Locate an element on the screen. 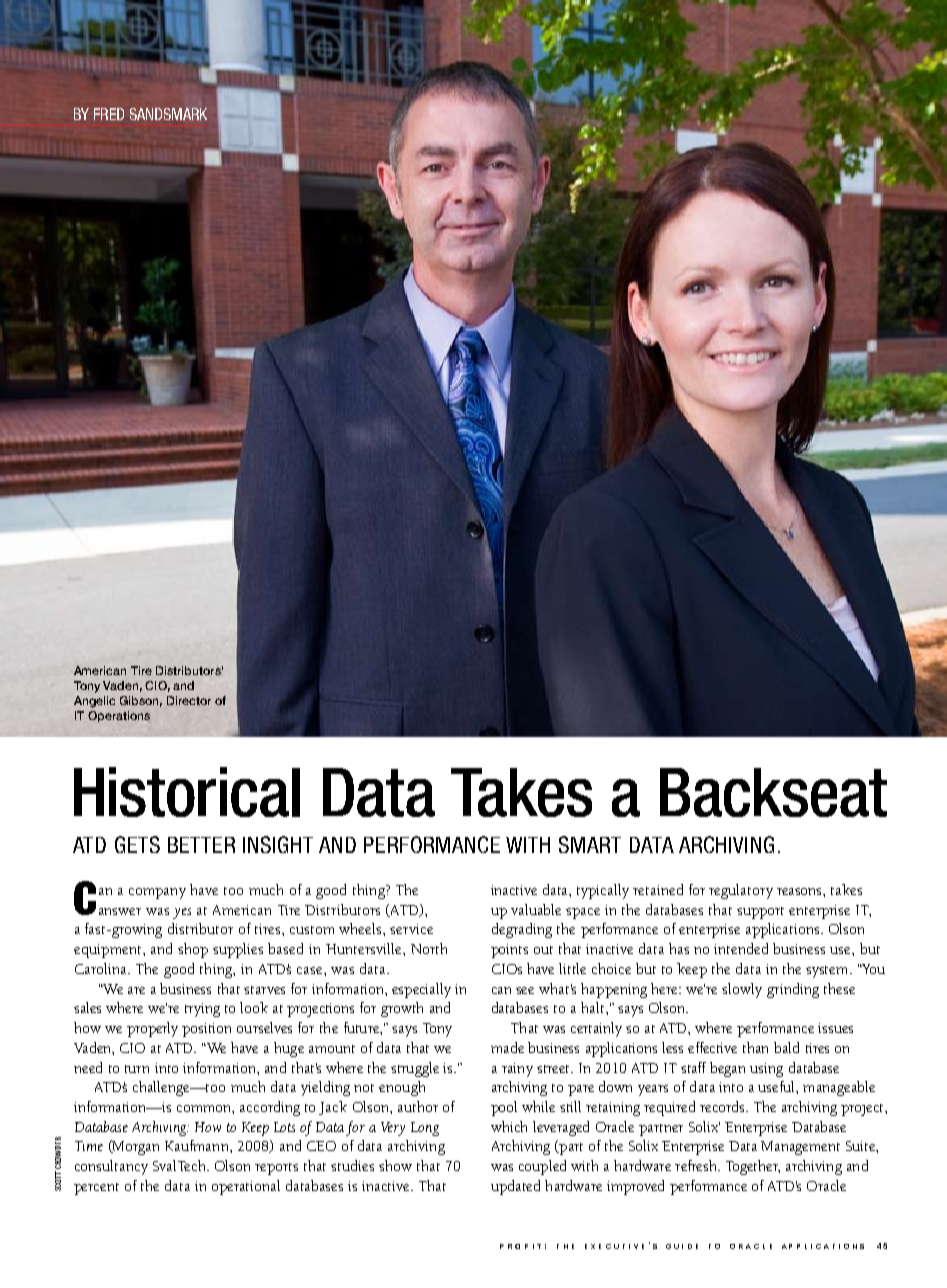 This screenshot has width=947, height=1288. Director is located at coordinates (189, 700).
